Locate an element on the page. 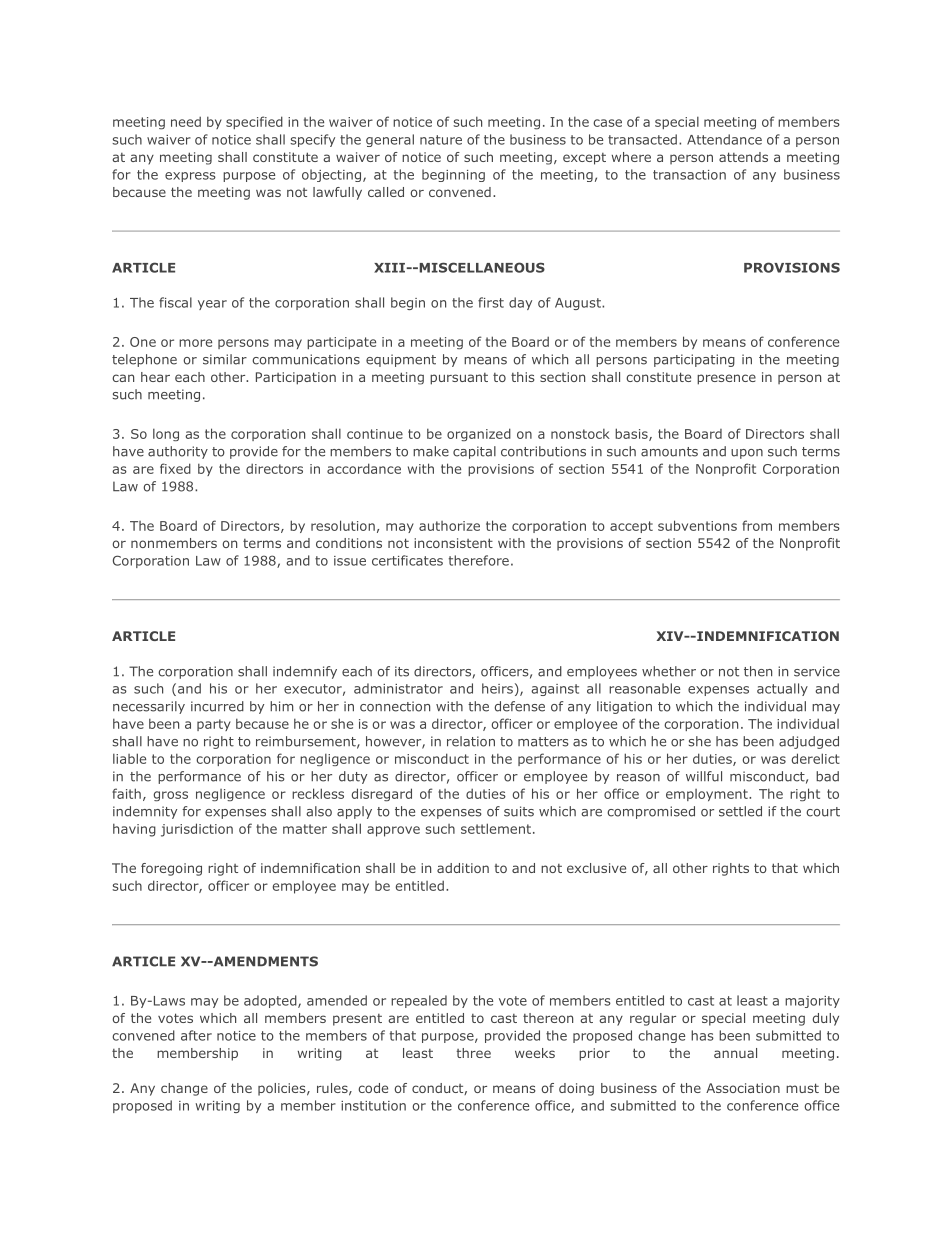 The height and width of the document is (1233, 952). express is located at coordinates (190, 177).
